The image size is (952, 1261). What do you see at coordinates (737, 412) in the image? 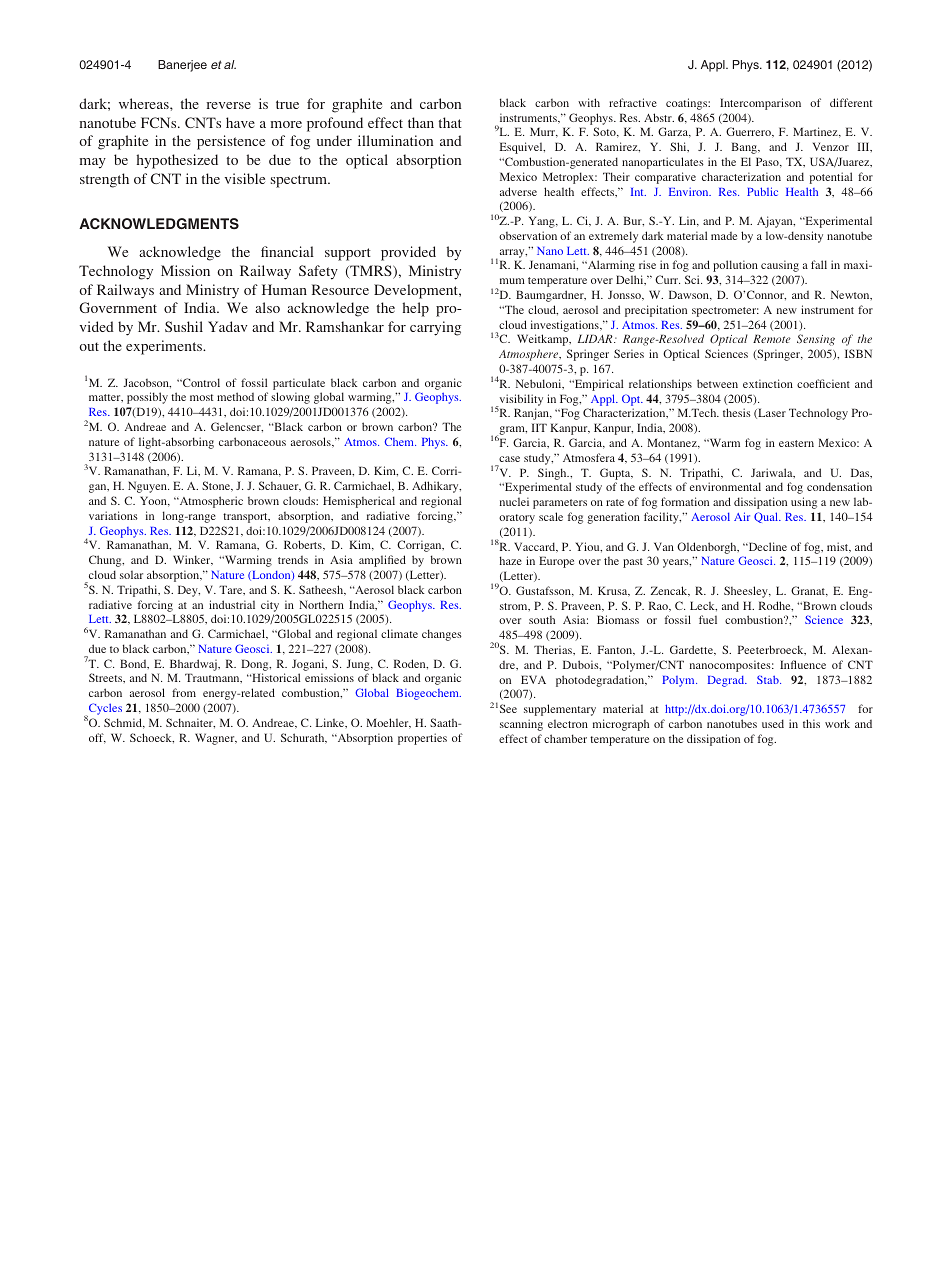
I see `thesis` at bounding box center [737, 412].
